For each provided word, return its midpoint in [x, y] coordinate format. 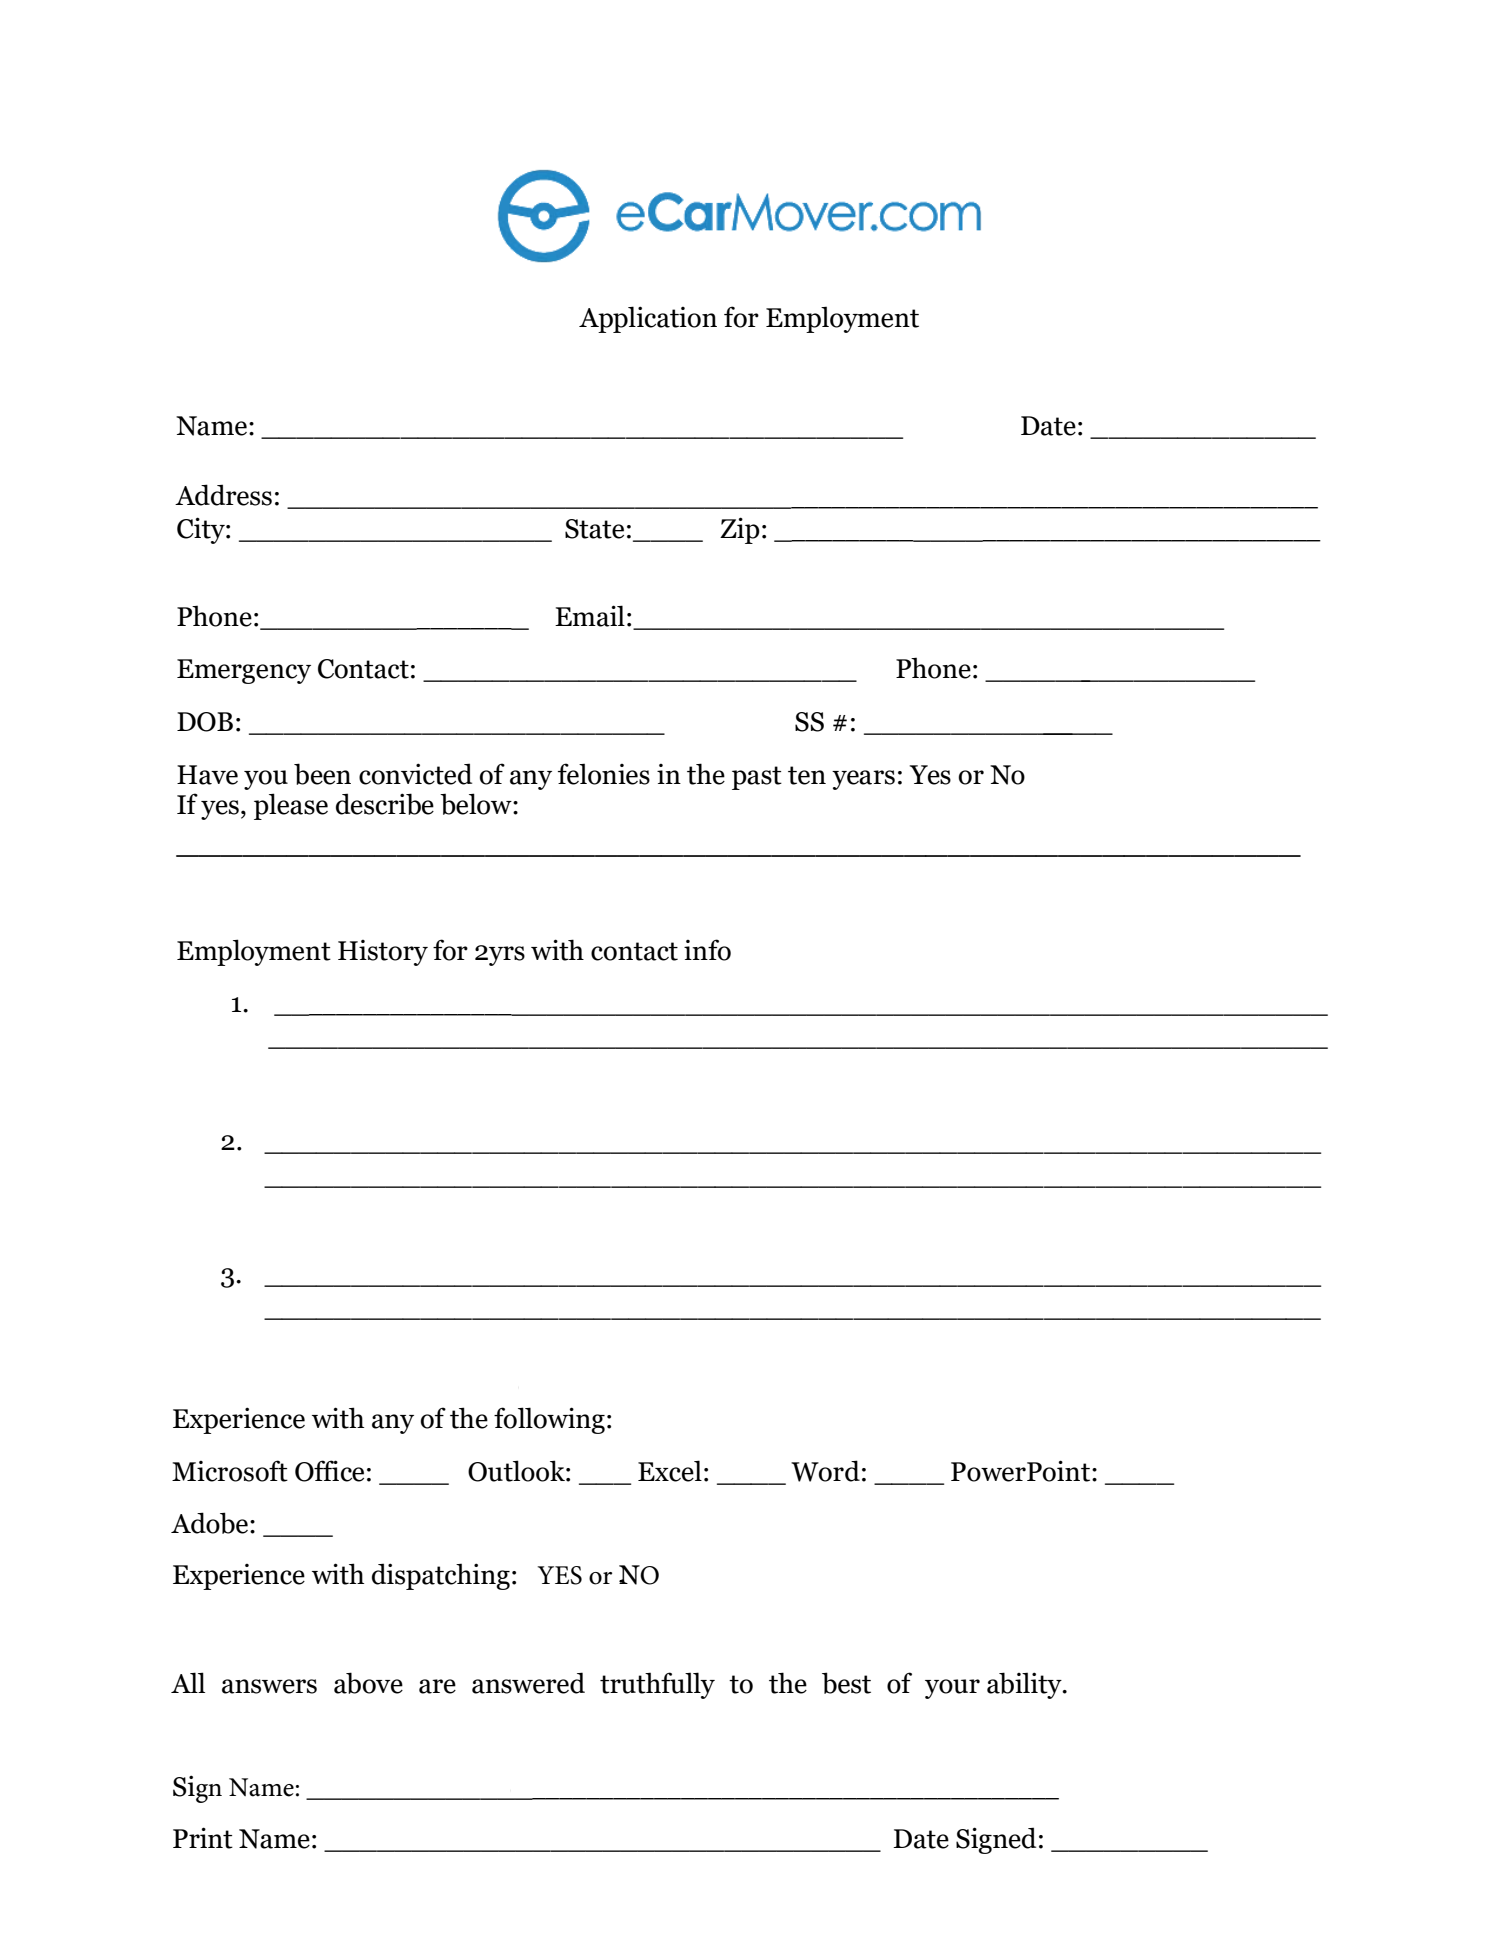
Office [329, 1471]
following [549, 1420]
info [707, 950]
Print [203, 1838]
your [952, 1689]
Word [825, 1471]
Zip [740, 530]
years [863, 780]
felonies [604, 774]
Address [223, 495]
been [322, 774]
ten [807, 775]
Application [648, 319]
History [383, 953]
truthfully [657, 1685]
